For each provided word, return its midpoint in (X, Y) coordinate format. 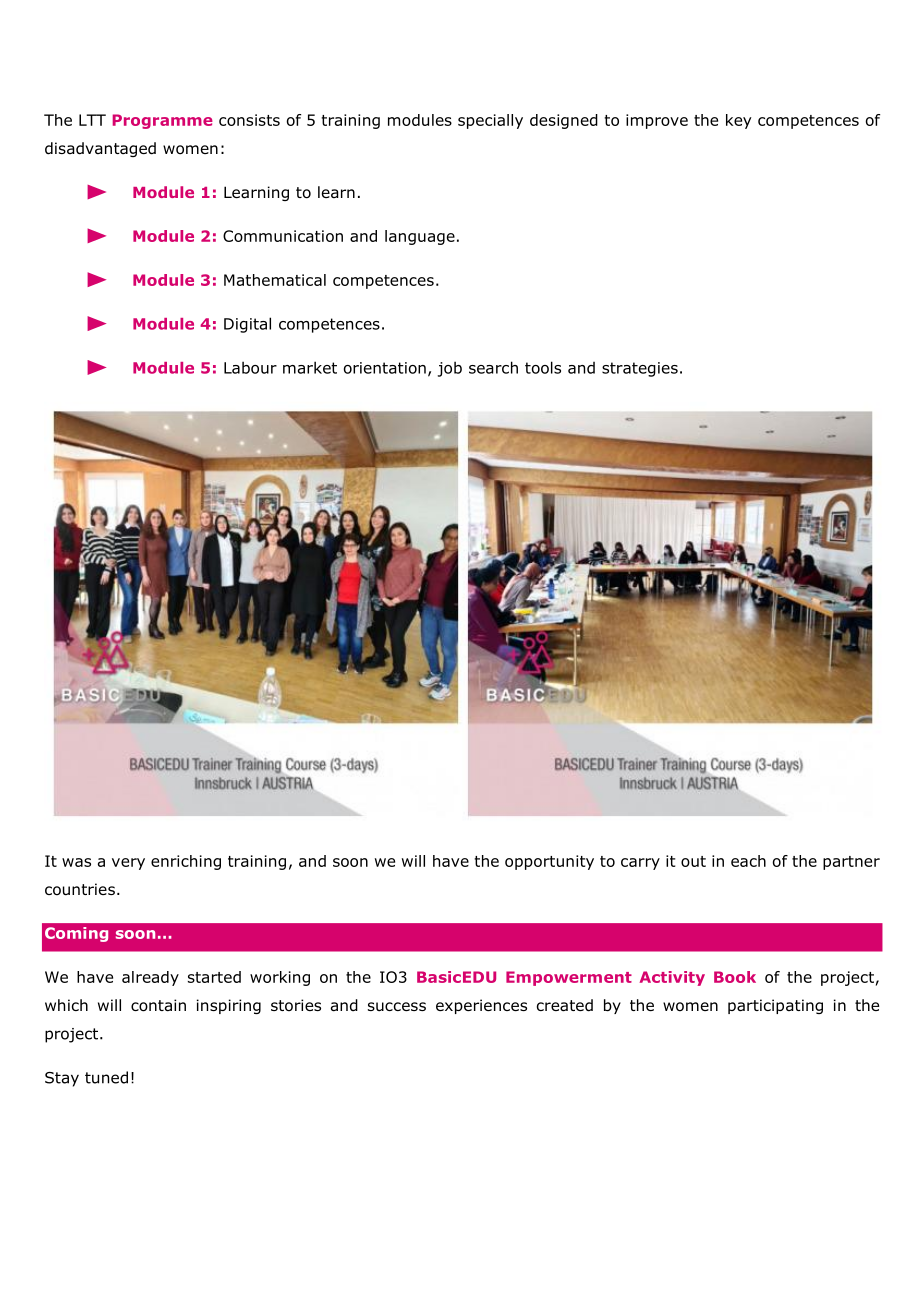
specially (490, 121)
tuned (106, 1077)
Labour (250, 367)
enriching (186, 862)
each (748, 861)
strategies (640, 369)
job (450, 369)
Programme (163, 121)
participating (775, 1006)
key (739, 121)
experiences (481, 1006)
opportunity (549, 862)
